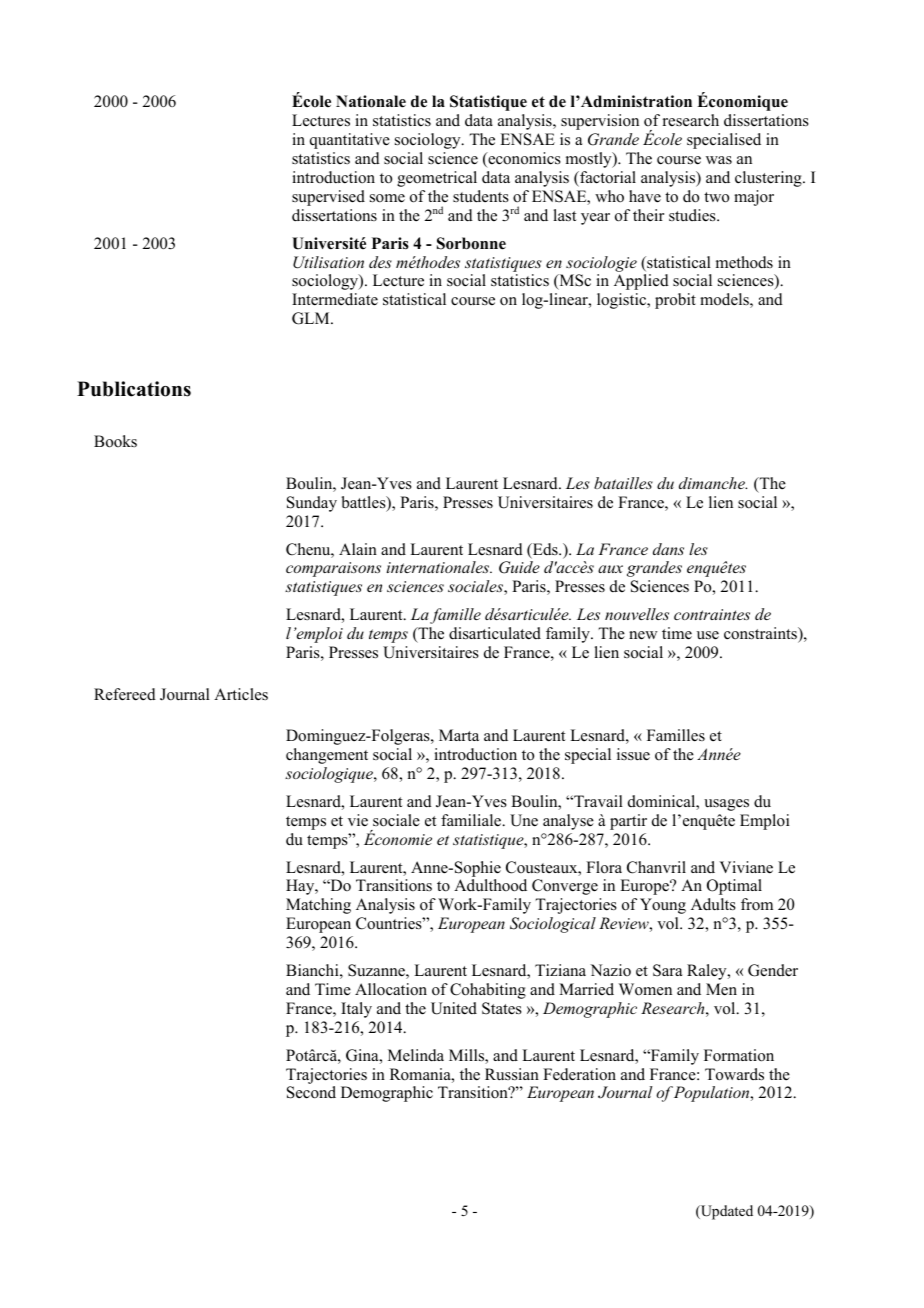 This image has width=924, height=1308. I want to click on Articles, so click(241, 694).
